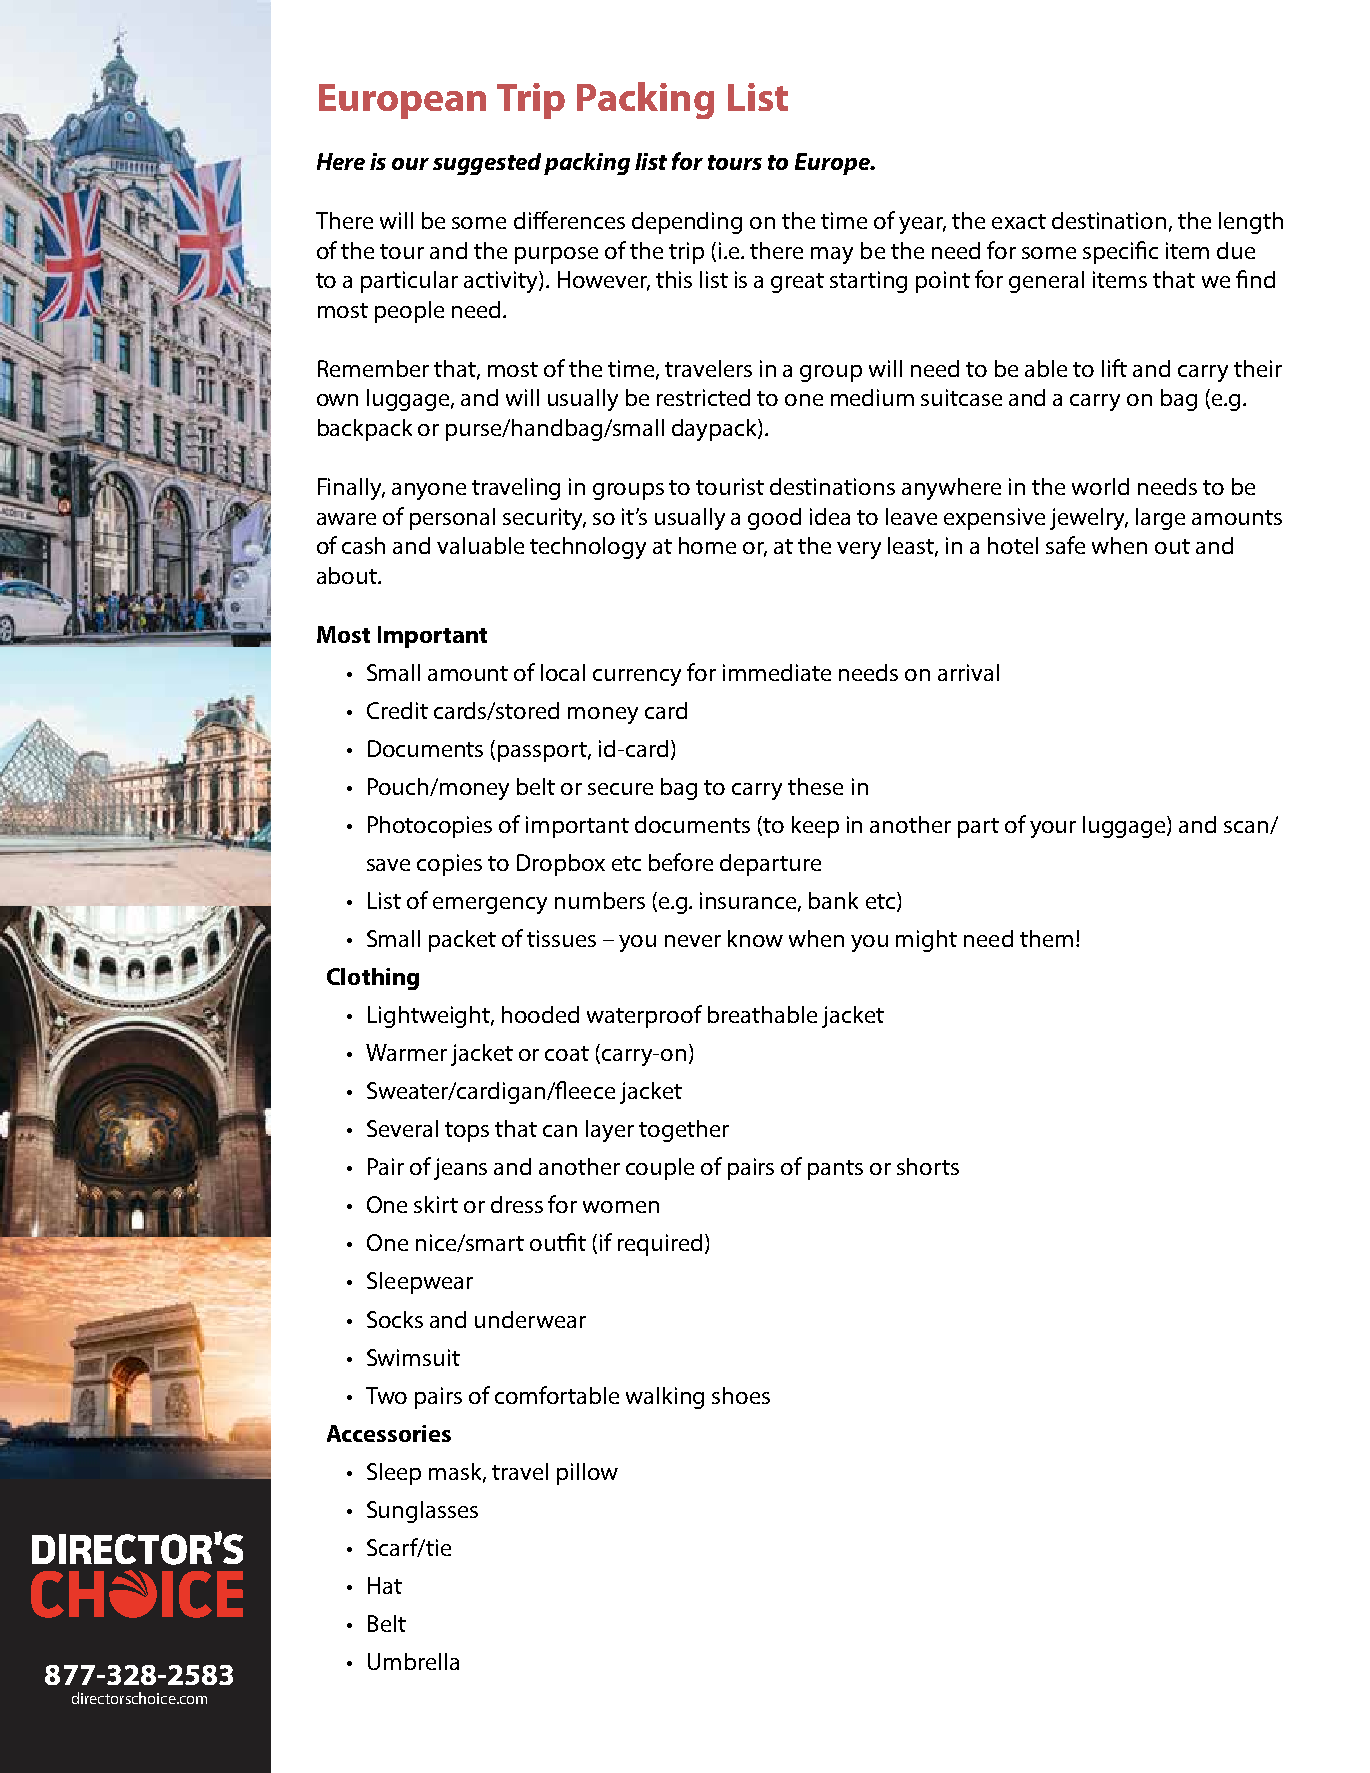 This page has width=1370, height=1773. What do you see at coordinates (1053, 829) in the page?
I see `your` at bounding box center [1053, 829].
